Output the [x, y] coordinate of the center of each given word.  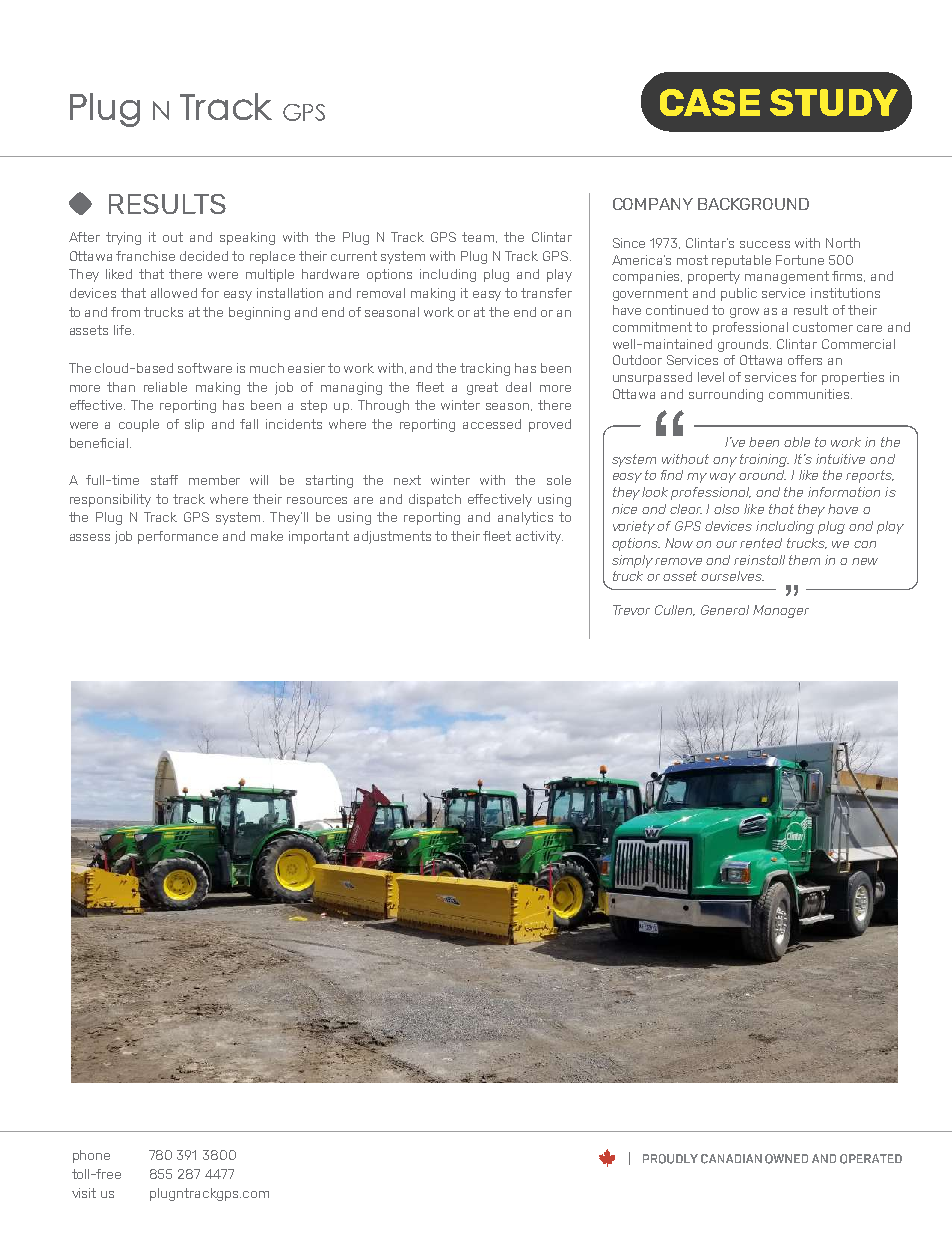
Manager [781, 611]
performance [178, 537]
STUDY [834, 102]
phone [91, 1156]
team [479, 237]
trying [123, 238]
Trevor [631, 610]
